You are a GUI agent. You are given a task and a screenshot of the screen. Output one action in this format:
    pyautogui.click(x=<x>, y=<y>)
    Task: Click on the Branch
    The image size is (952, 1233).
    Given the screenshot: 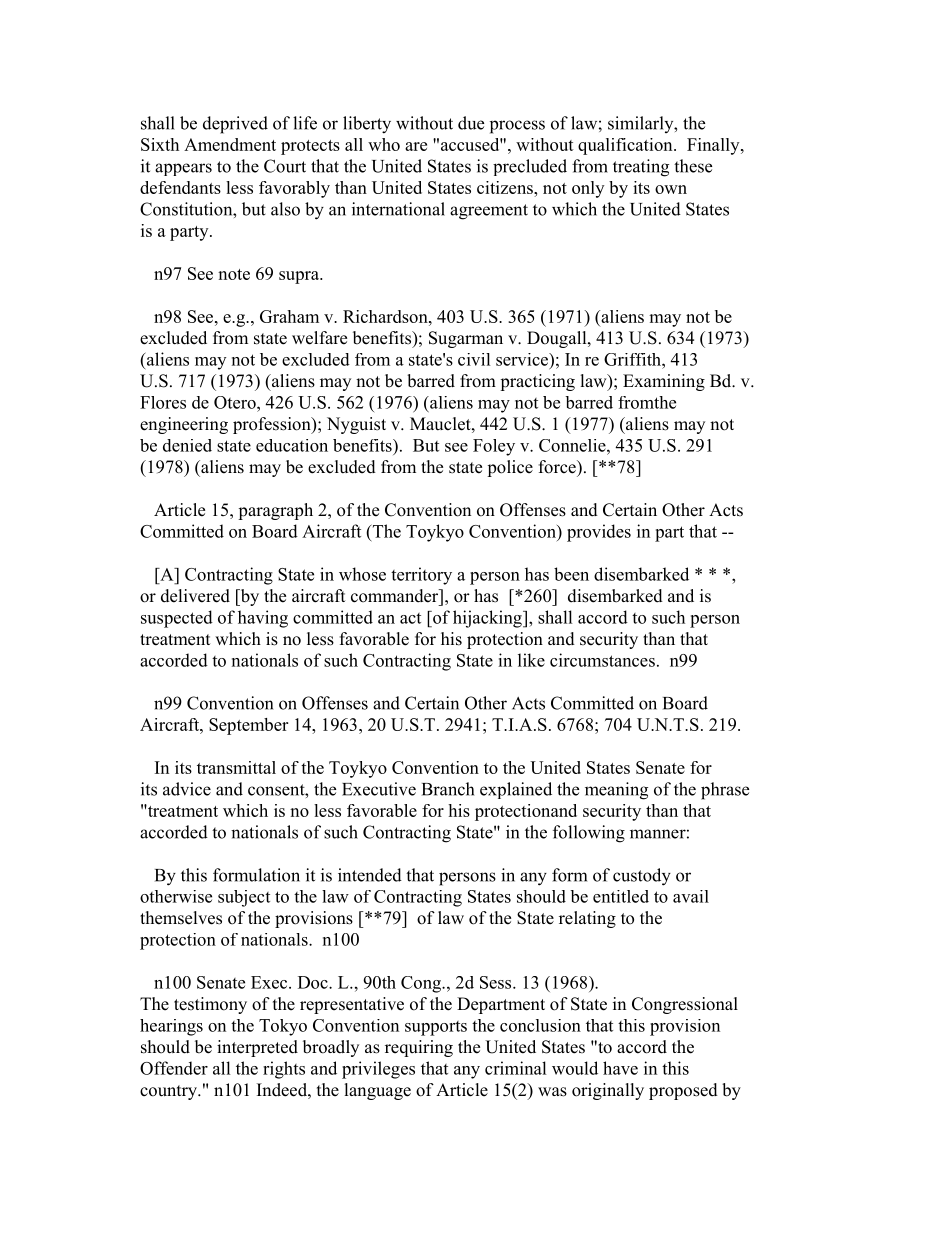 What is the action you would take?
    pyautogui.click(x=448, y=789)
